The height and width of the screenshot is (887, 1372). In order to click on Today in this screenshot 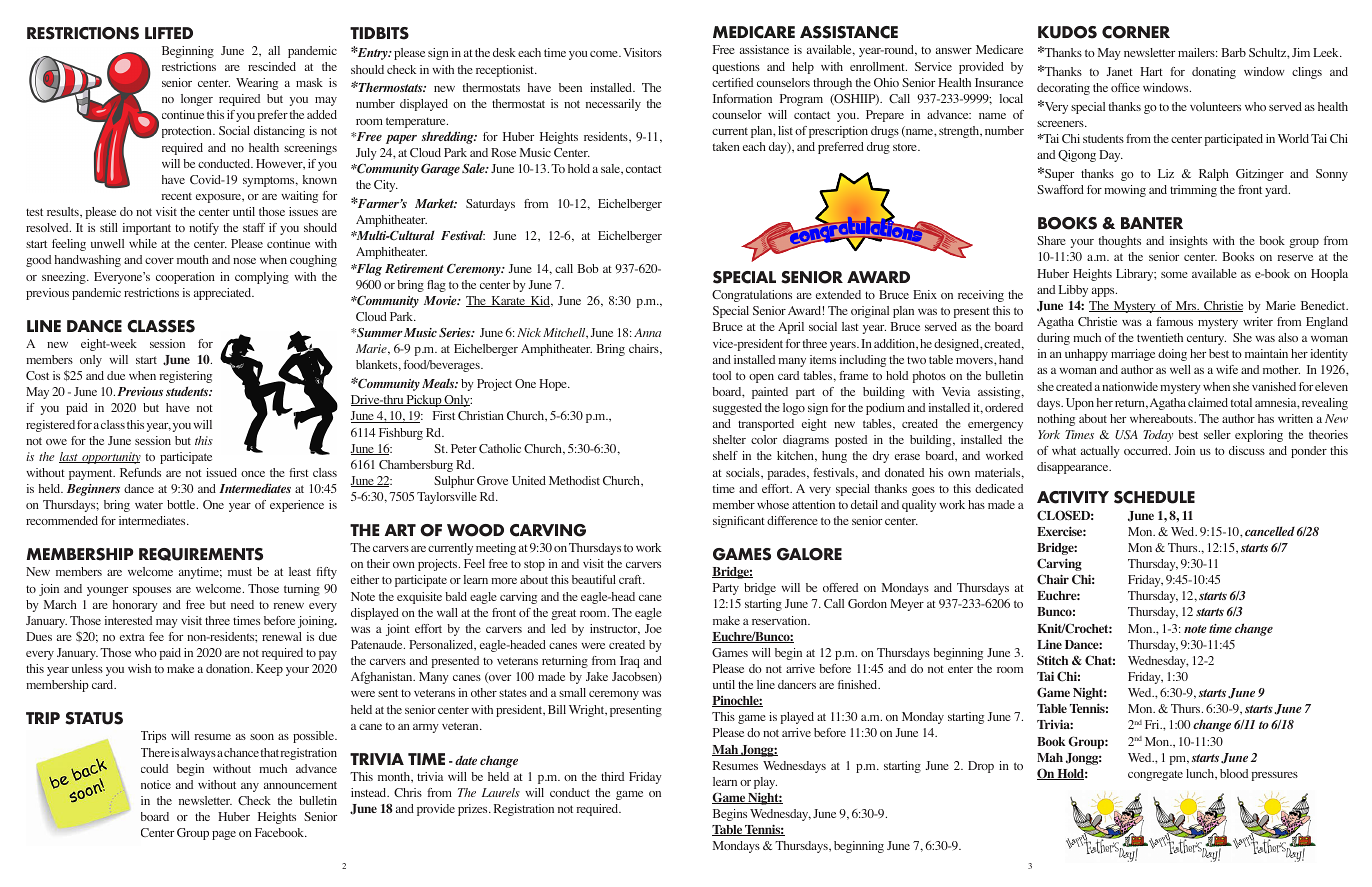, I will do `click(1158, 436)`.
